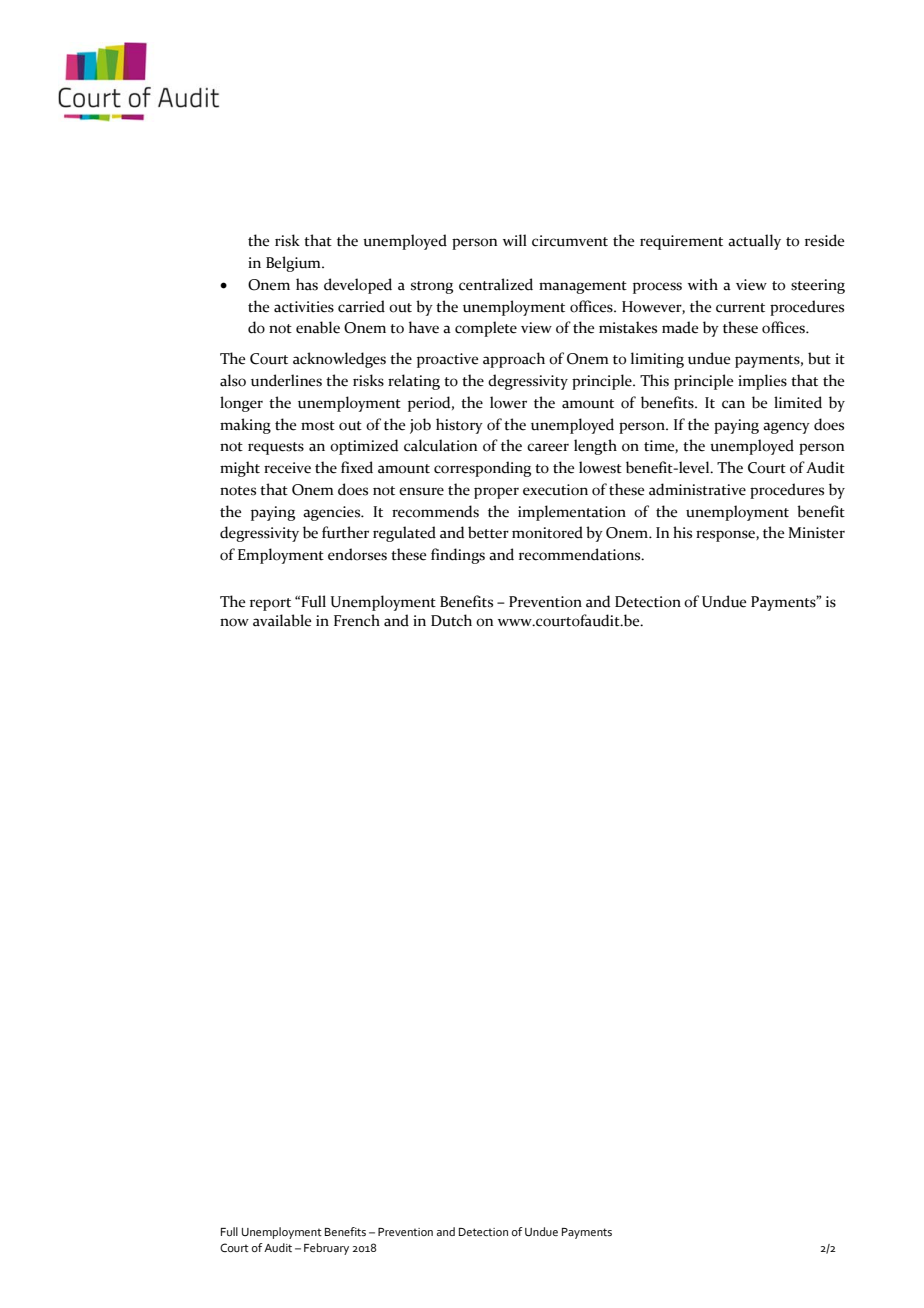 The width and height of the document is (924, 1308). I want to click on centralized, so click(496, 284).
